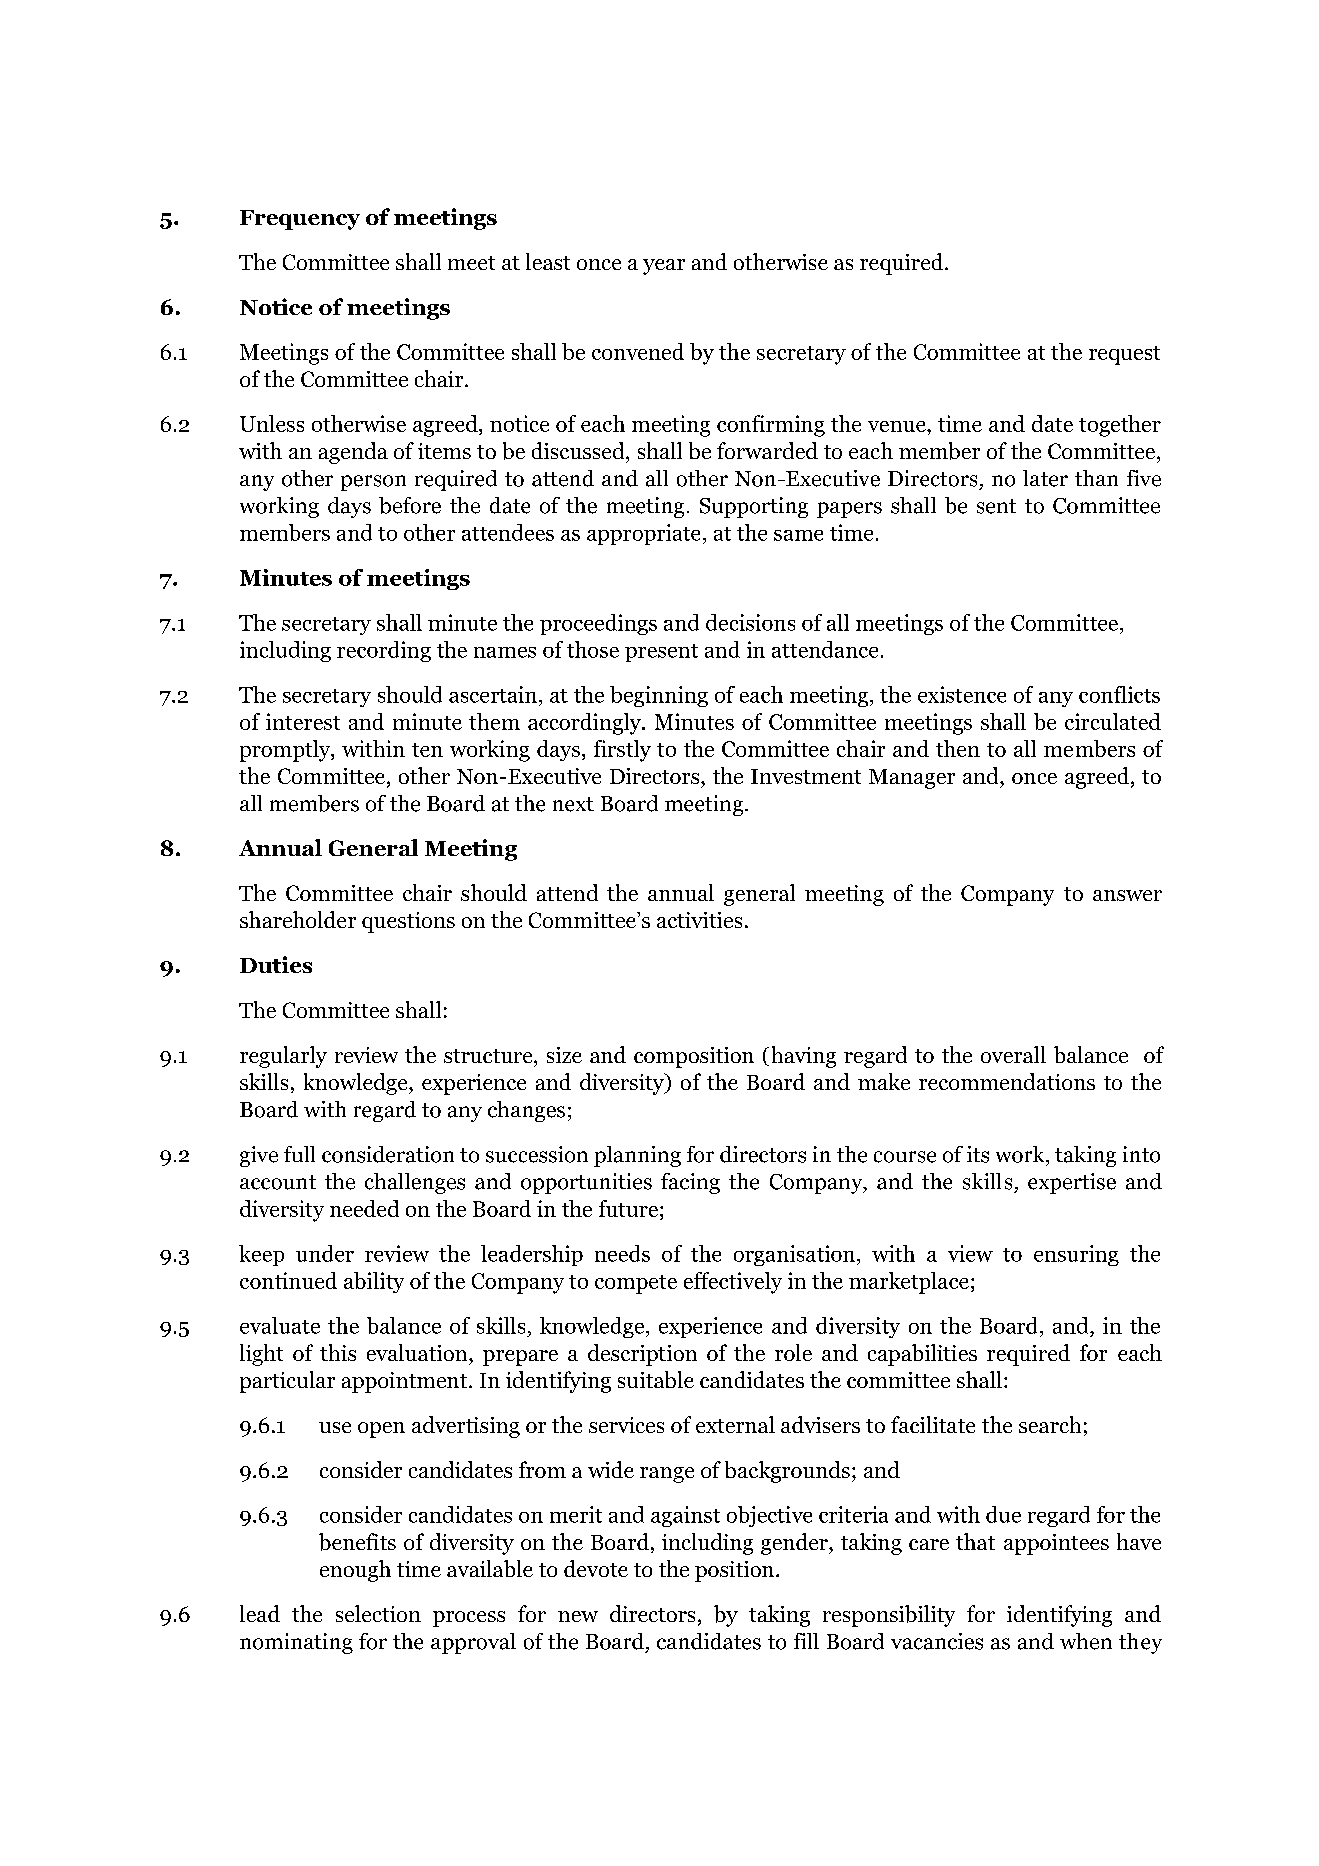 This page has width=1319, height=1866. What do you see at coordinates (300, 220) in the page?
I see `Frequency` at bounding box center [300, 220].
